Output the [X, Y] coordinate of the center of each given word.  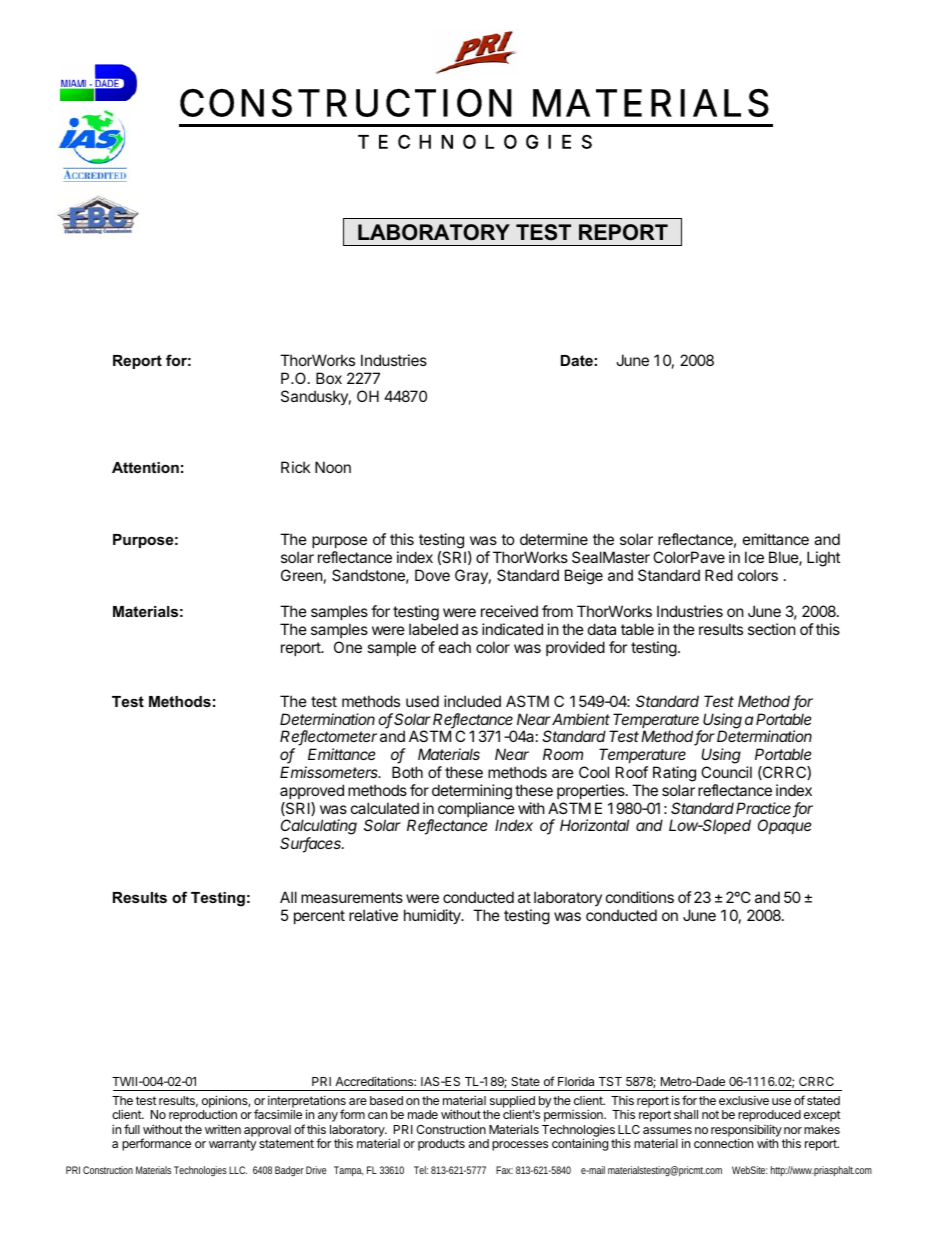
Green [302, 575]
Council [726, 772]
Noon [333, 467]
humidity [433, 916]
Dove [432, 575]
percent [319, 917]
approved [312, 791]
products [441, 1145]
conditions [640, 897]
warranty [232, 1145]
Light [823, 559]
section [772, 629]
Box [329, 378]
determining [472, 792]
